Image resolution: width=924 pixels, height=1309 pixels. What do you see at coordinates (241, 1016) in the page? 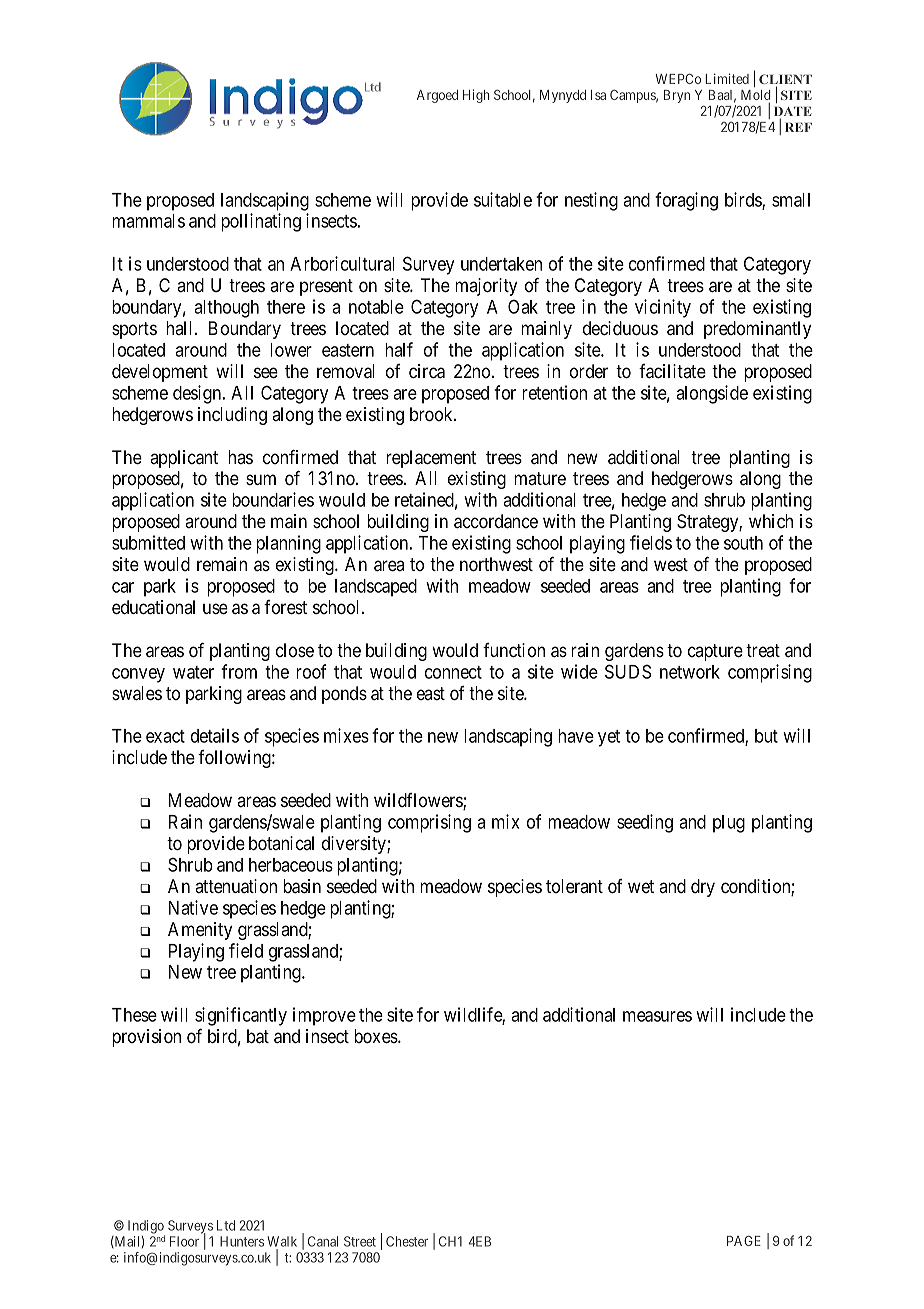
I see `significantly` at bounding box center [241, 1016].
